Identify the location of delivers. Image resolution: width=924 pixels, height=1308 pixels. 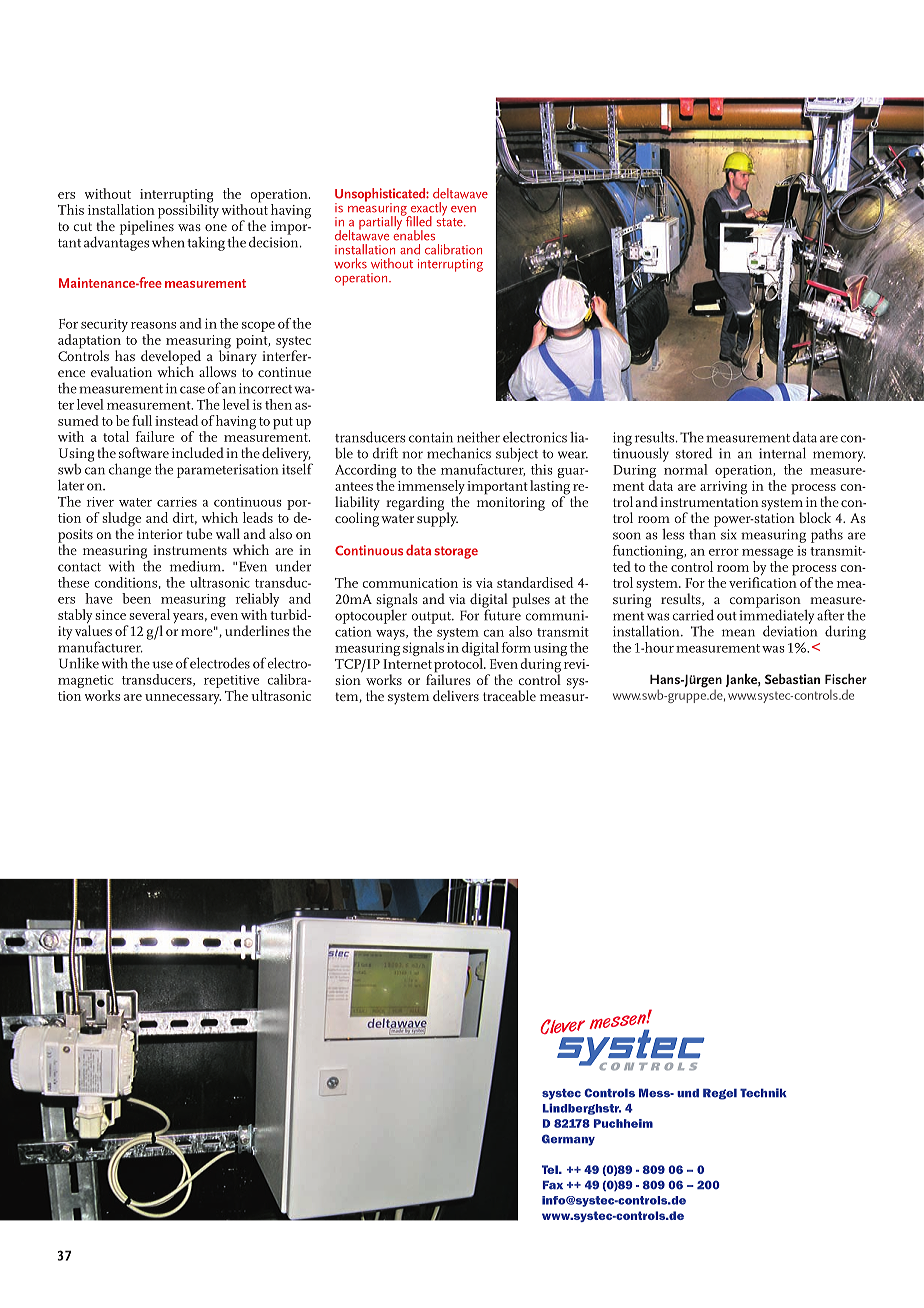
(456, 695).
